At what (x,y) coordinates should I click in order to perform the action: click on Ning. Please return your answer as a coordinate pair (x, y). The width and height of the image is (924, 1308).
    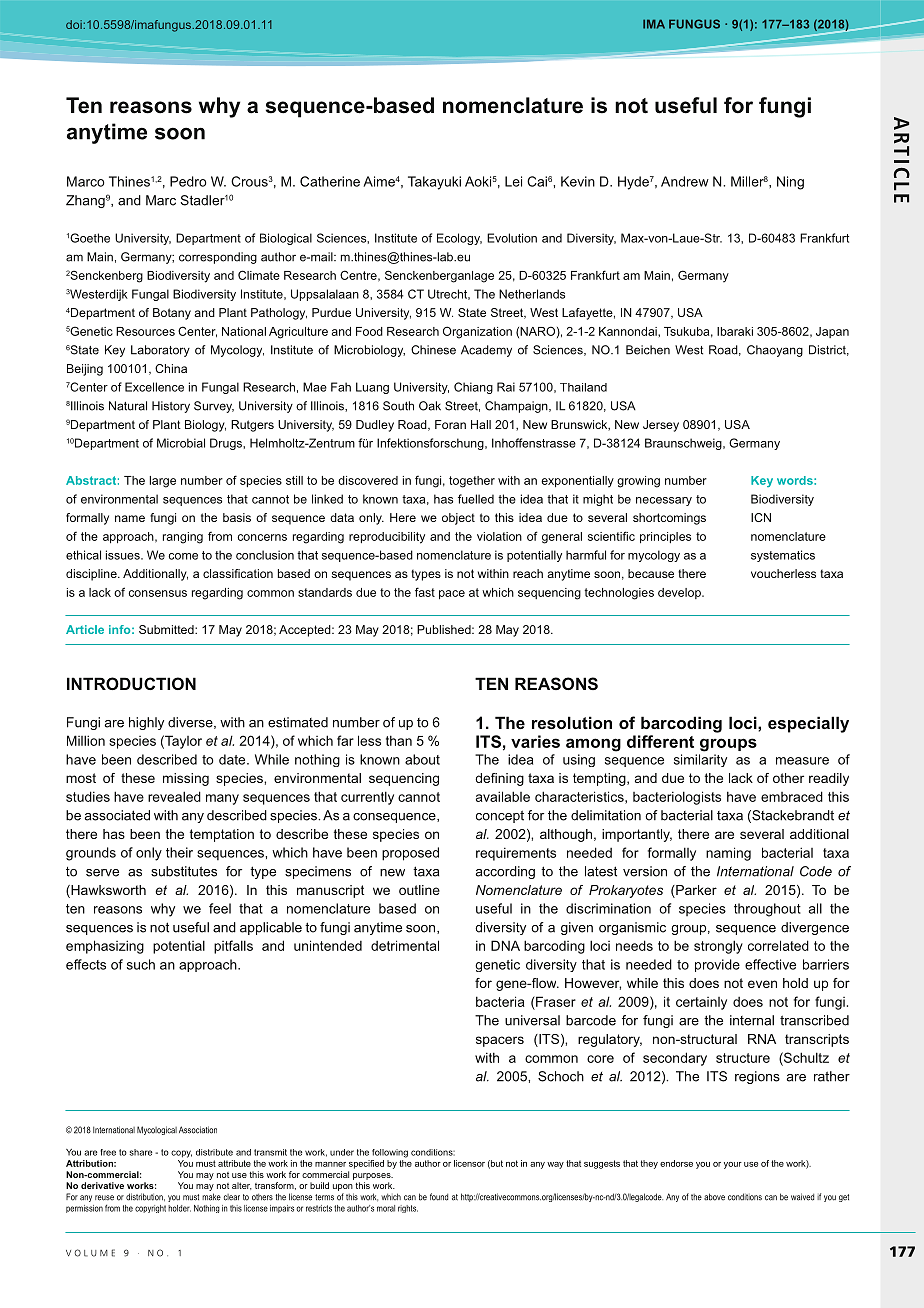
    Looking at the image, I should click on (790, 183).
